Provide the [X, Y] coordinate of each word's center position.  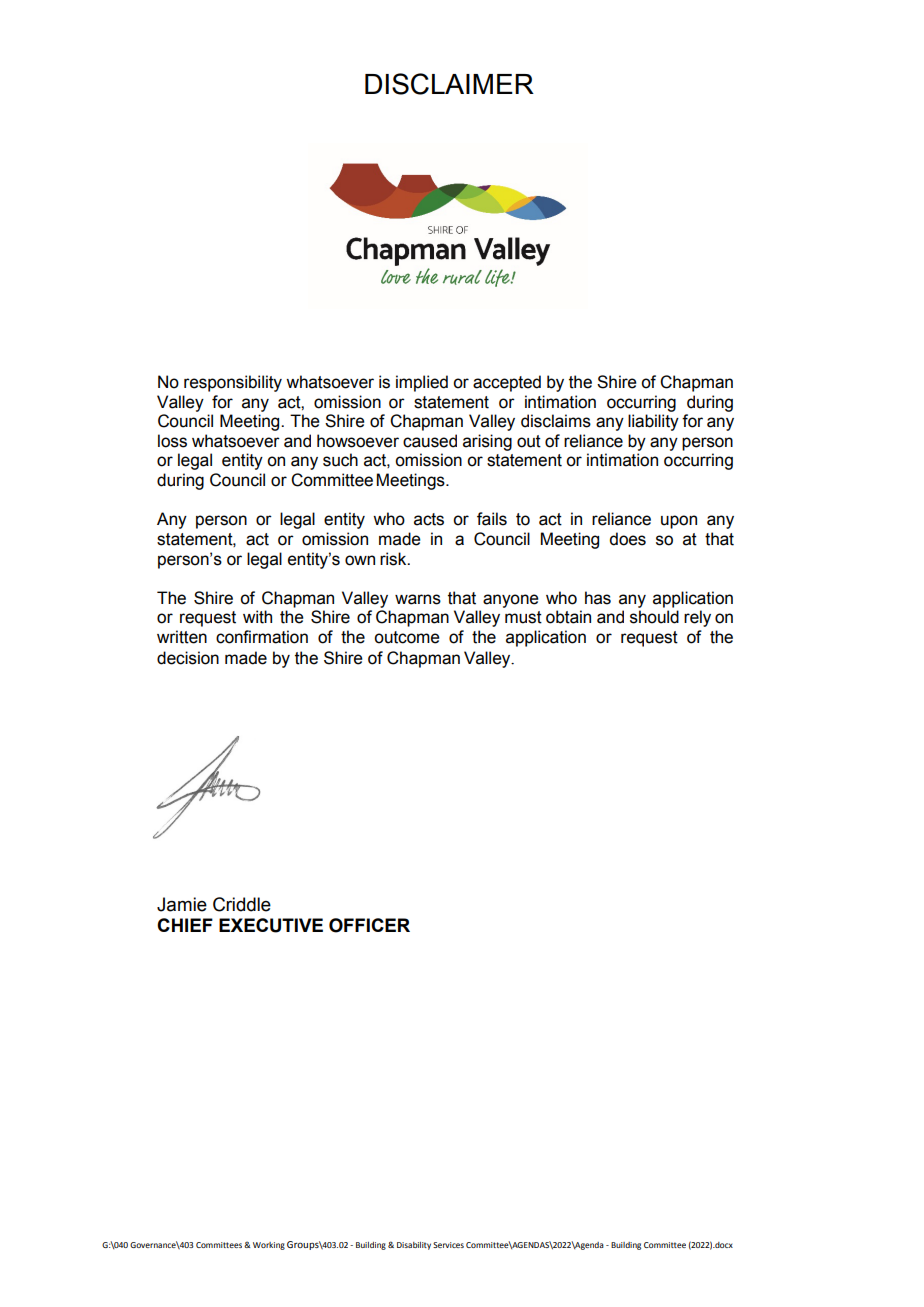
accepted [507, 383]
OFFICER [369, 925]
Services [448, 1245]
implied [422, 383]
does [627, 539]
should [654, 617]
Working [269, 1246]
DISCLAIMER [449, 84]
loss [172, 441]
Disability [414, 1246]
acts [429, 519]
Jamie [182, 904]
